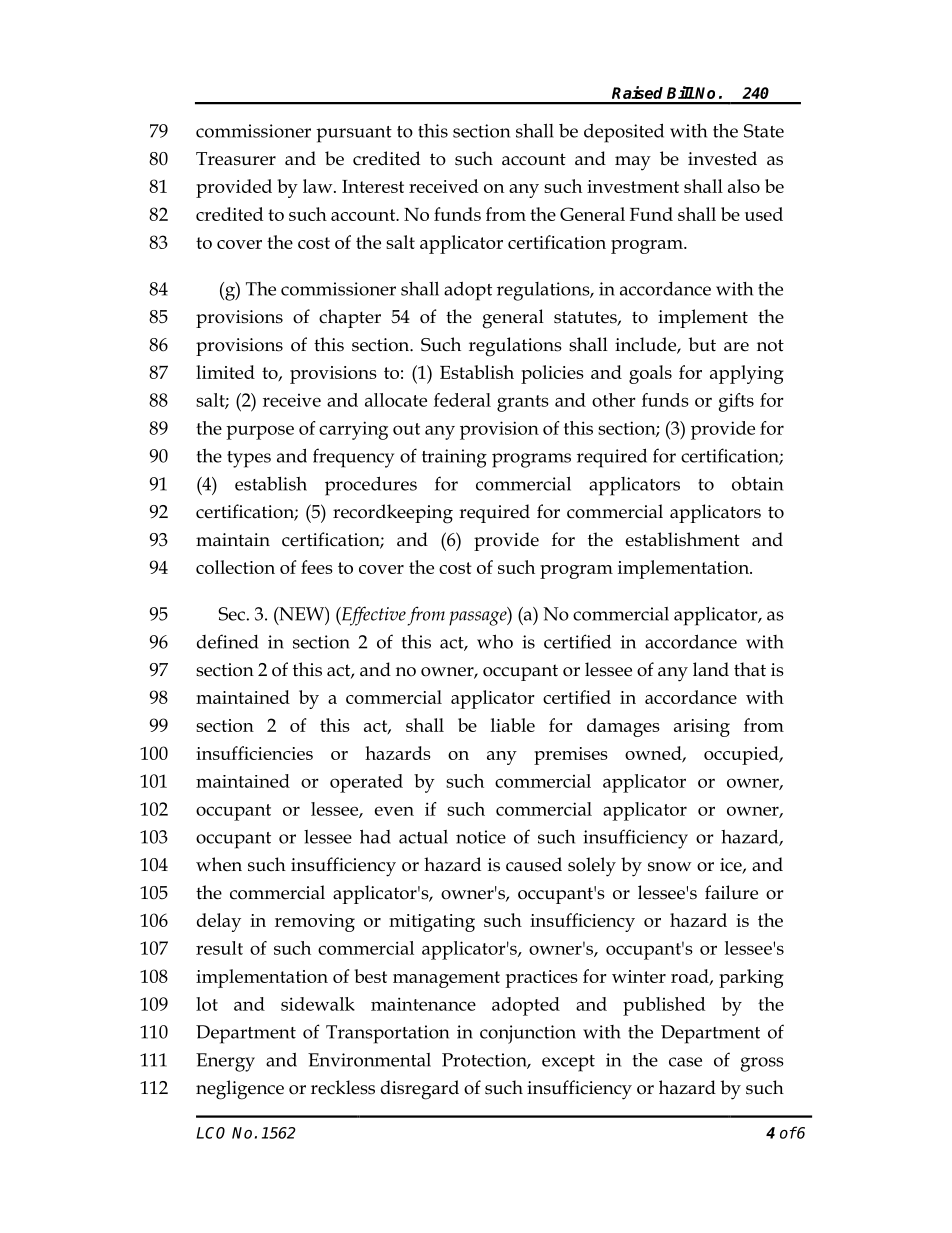 This screenshot has height=1233, width=952. Describe the element at coordinates (462, 400) in the screenshot. I see `federal` at that location.
